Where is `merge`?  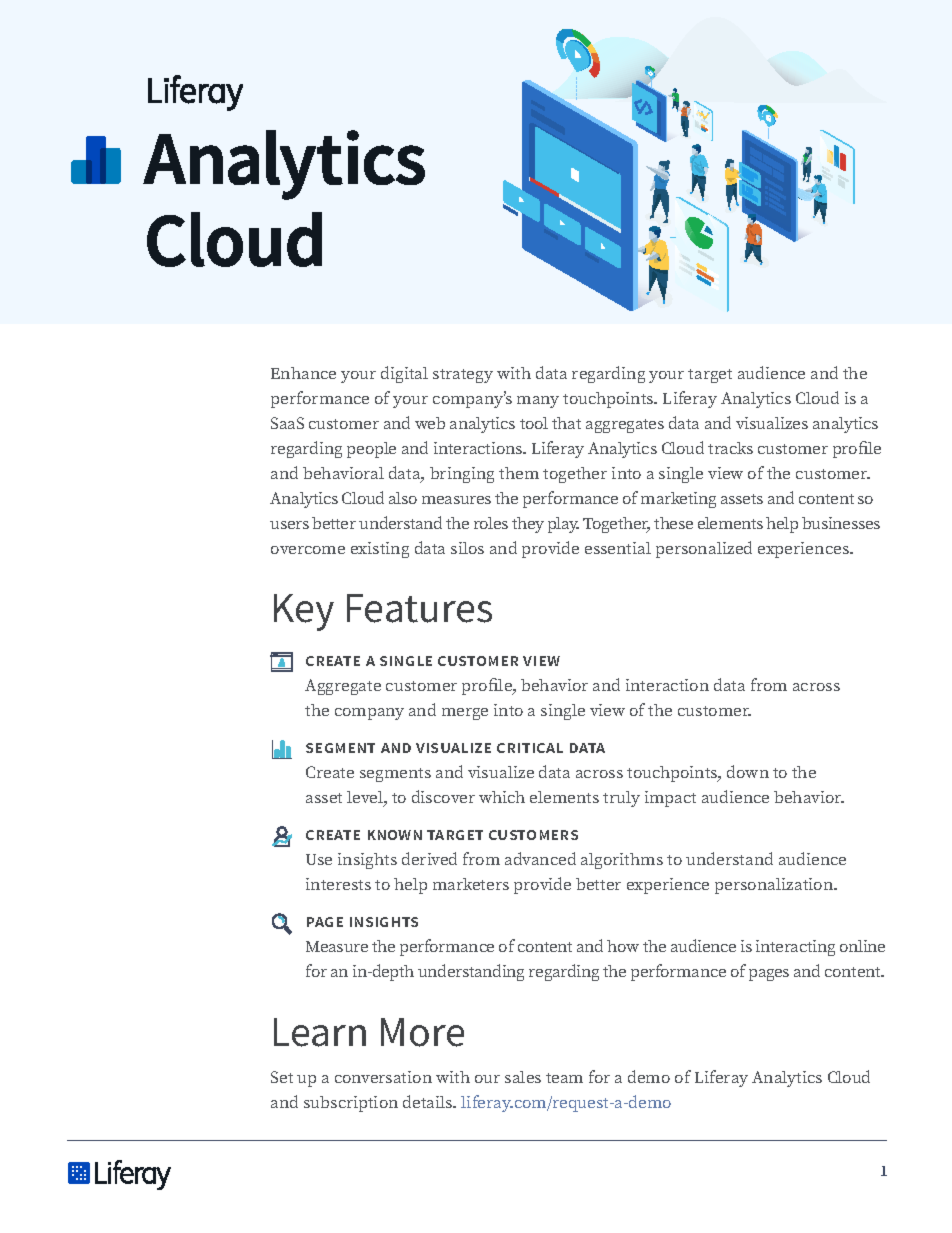 merge is located at coordinates (465, 714).
